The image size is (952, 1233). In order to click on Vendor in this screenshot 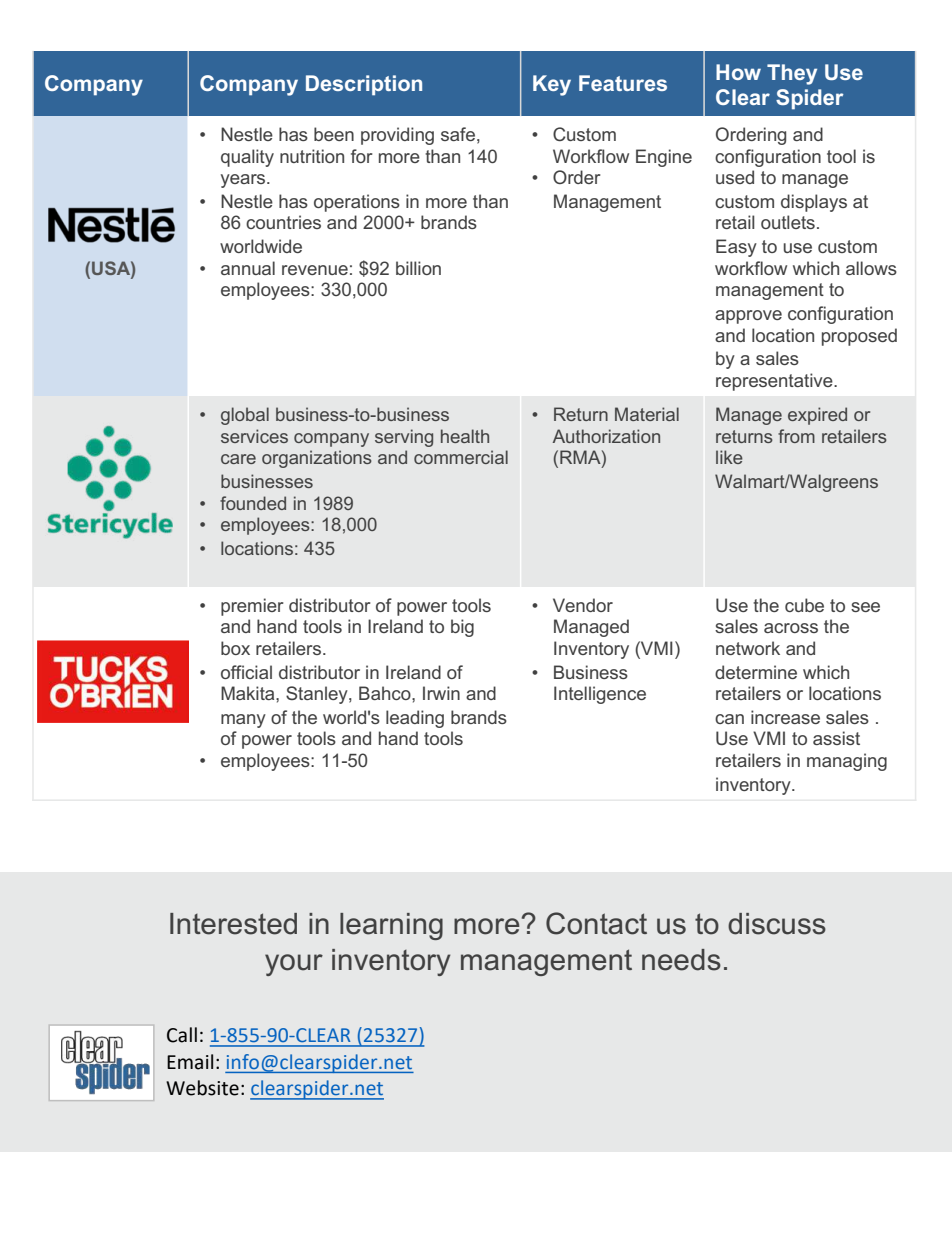, I will do `click(583, 605)`.
